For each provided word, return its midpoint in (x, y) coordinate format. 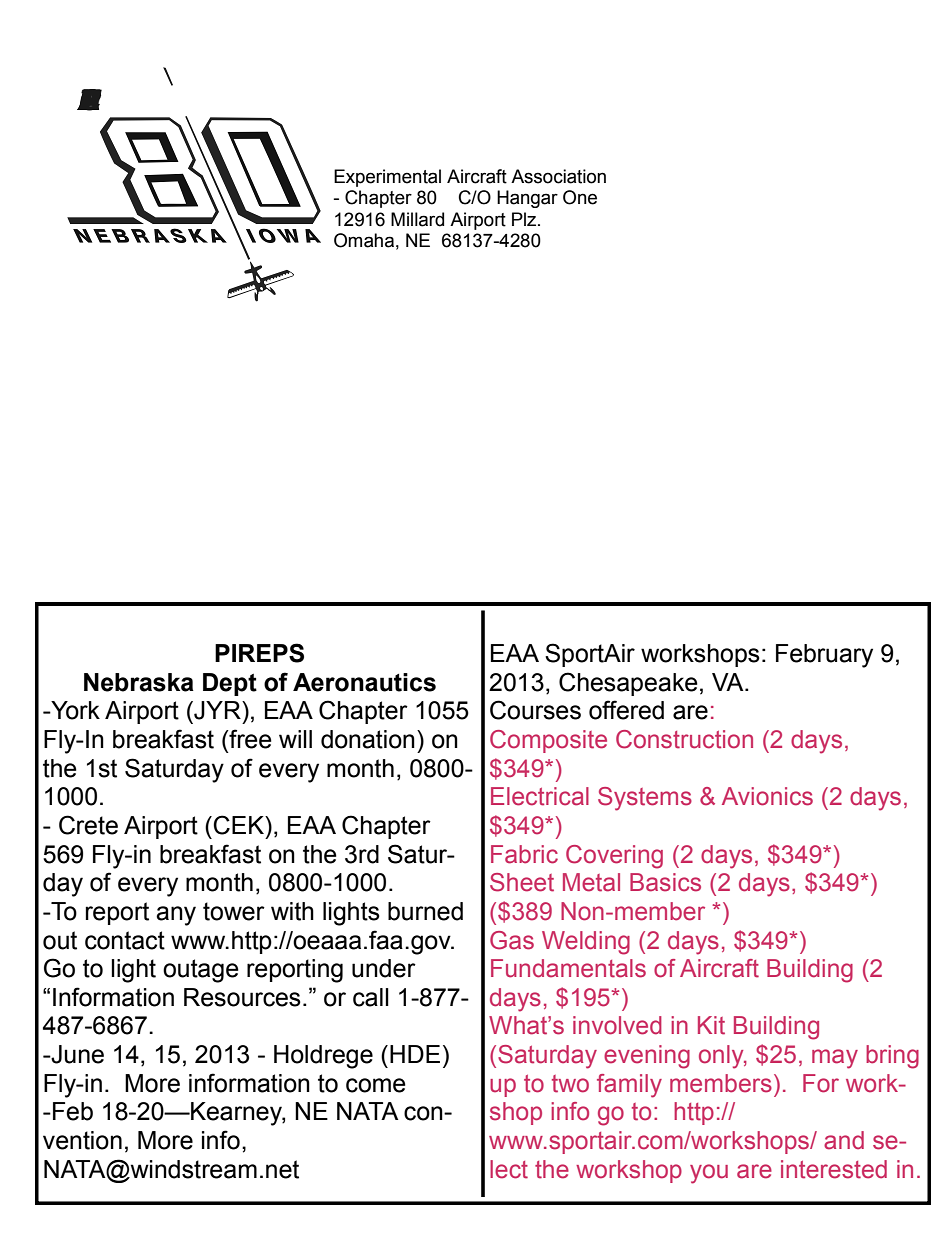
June (76, 1054)
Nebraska (139, 682)
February (824, 656)
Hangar (527, 199)
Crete (88, 825)
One (580, 197)
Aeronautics (364, 682)
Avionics (767, 796)
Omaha (364, 240)
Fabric (524, 854)
